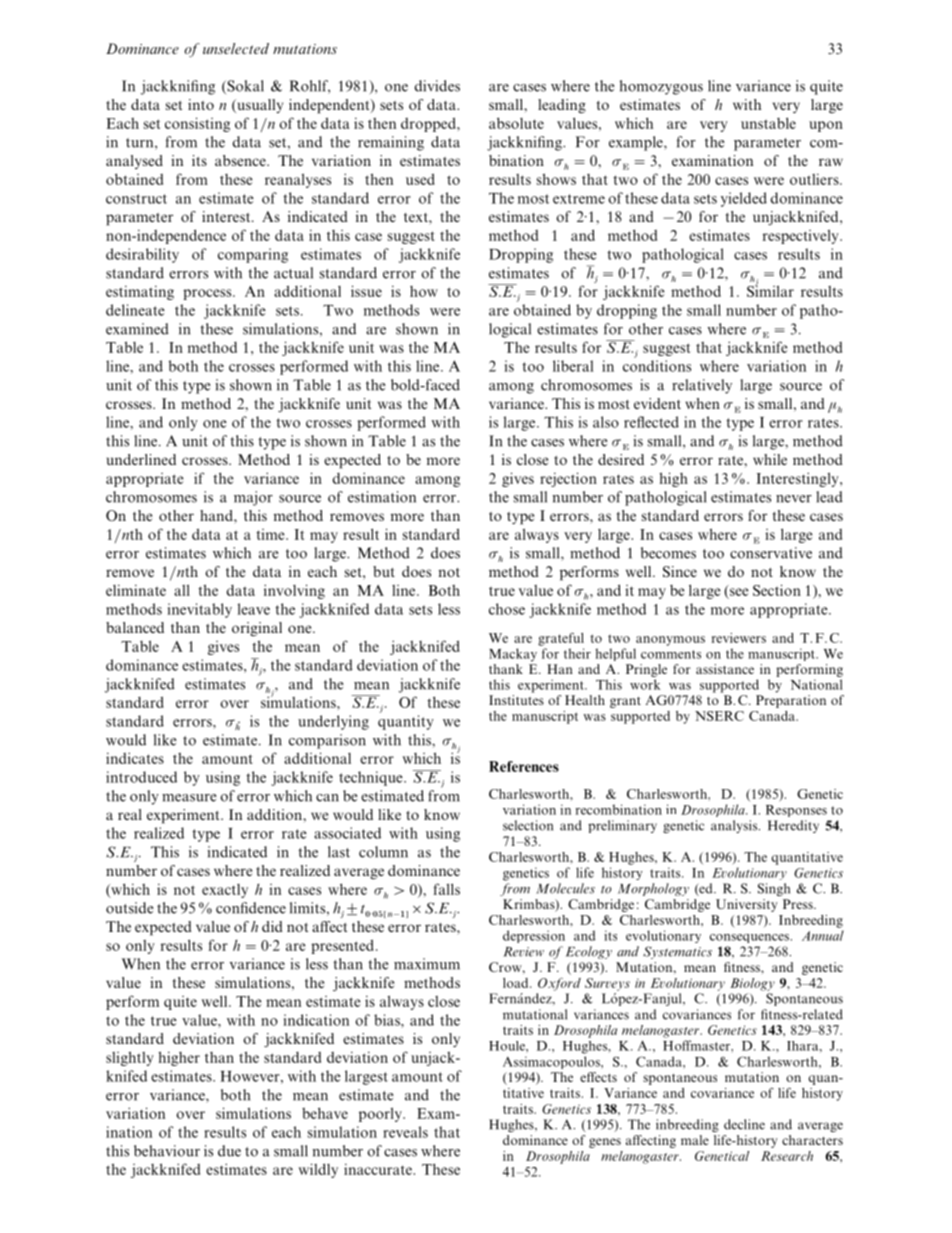  I want to click on major, so click(253, 498).
